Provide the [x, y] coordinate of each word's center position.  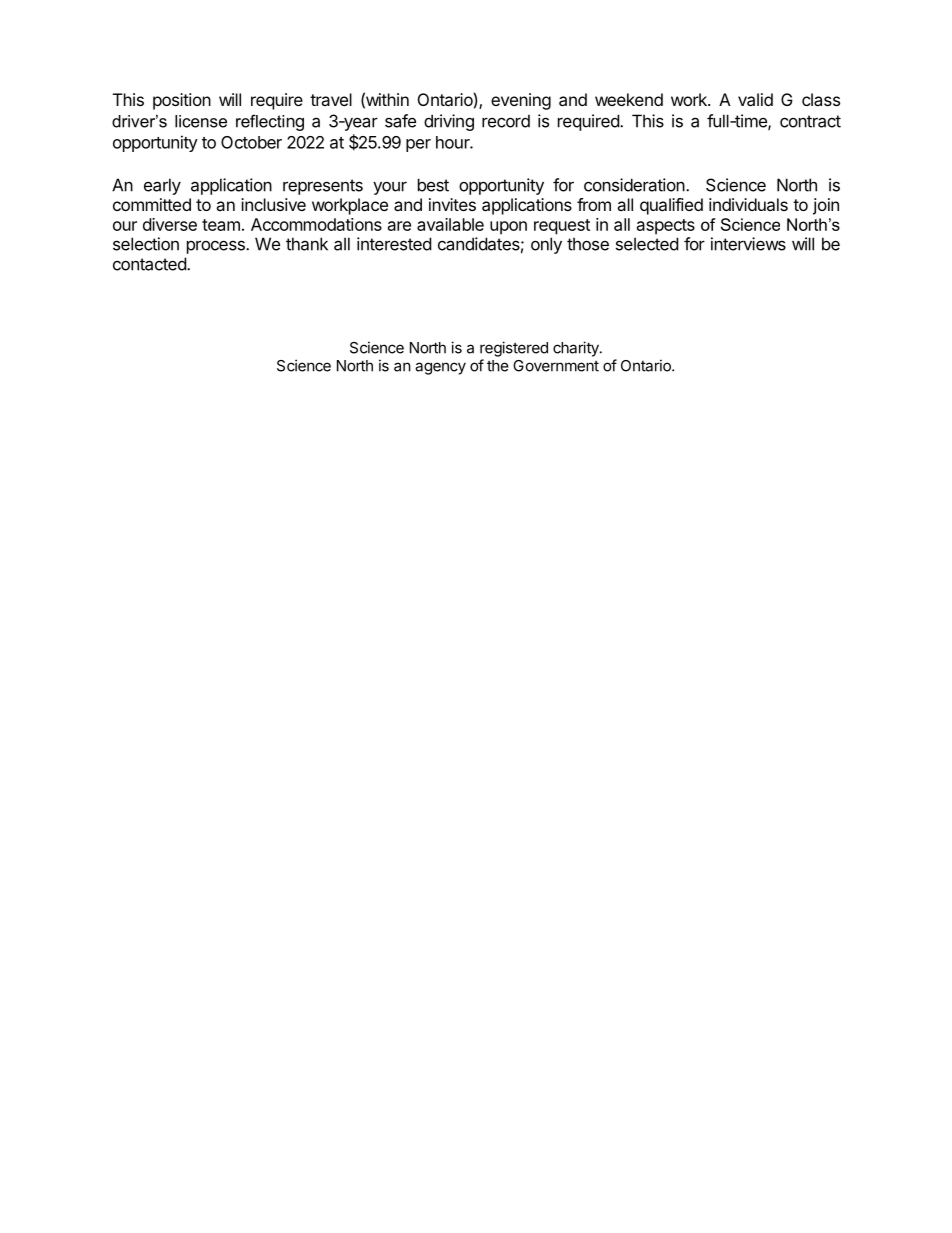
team [221, 225]
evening [521, 101]
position [182, 101]
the [498, 366]
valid [755, 99]
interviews [748, 244]
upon [508, 228]
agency [440, 368]
